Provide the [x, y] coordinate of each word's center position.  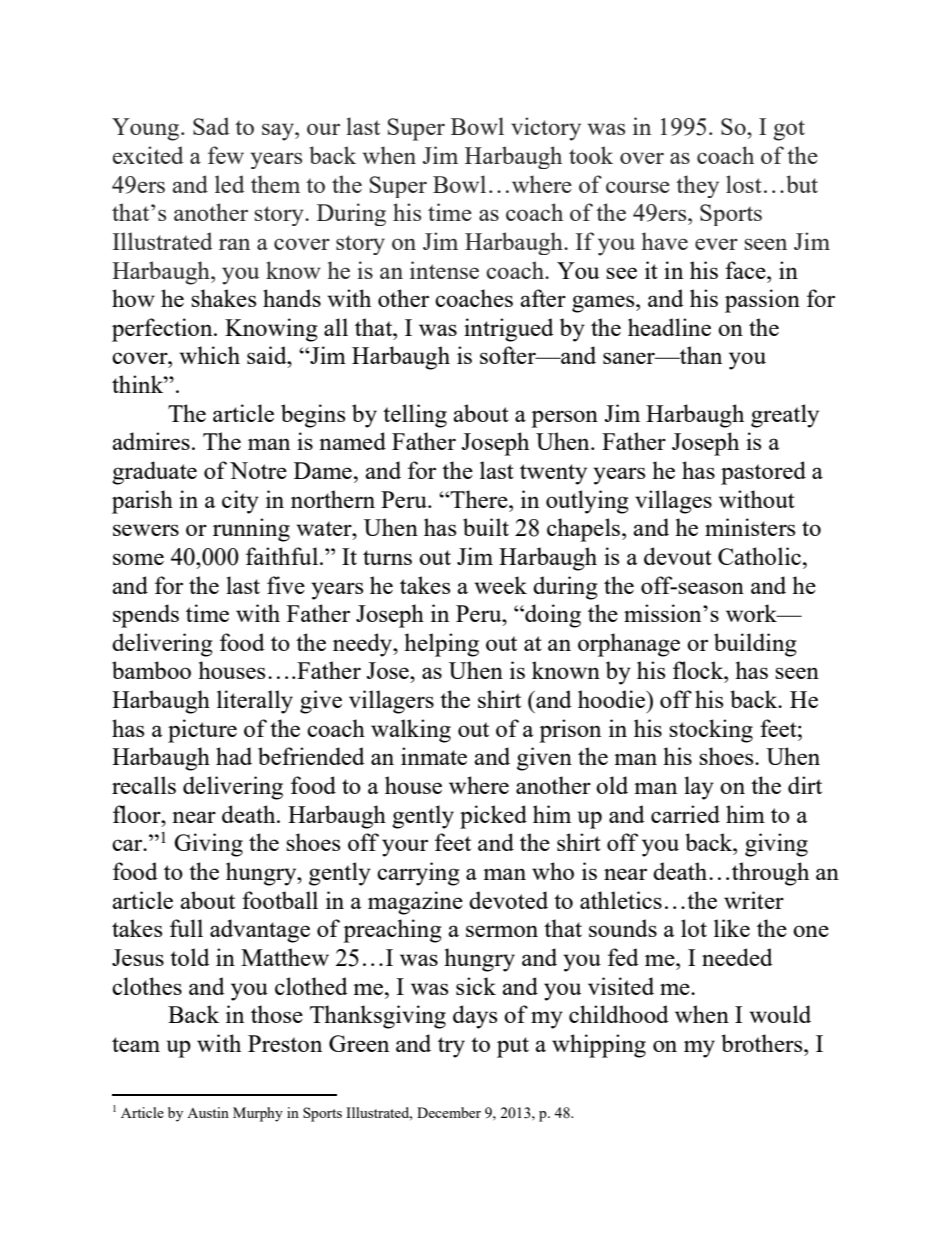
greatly [785, 416]
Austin [208, 1112]
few [226, 155]
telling [415, 416]
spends [146, 616]
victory [546, 129]
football [280, 900]
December [449, 1112]
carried [685, 814]
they [697, 186]
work [753, 613]
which [209, 355]
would [780, 1014]
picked [493, 817]
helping [441, 645]
